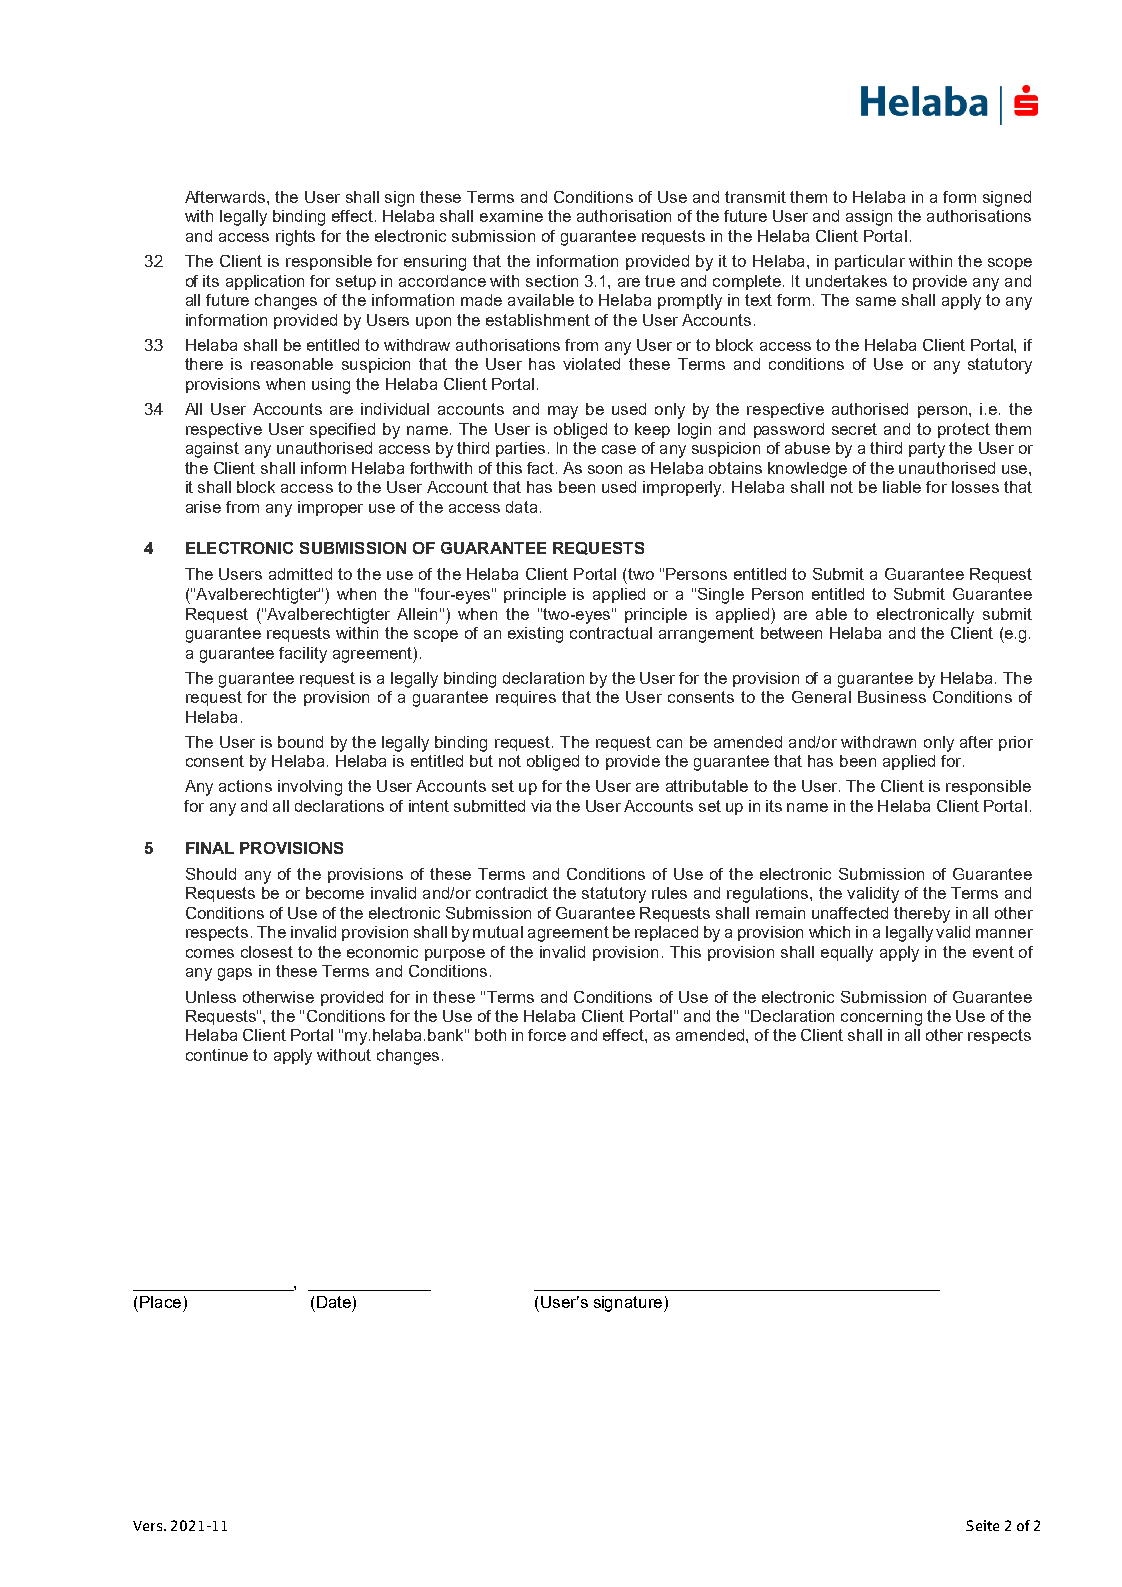 Image resolution: width=1122 pixels, height=1587 pixels. I want to click on true, so click(660, 281).
